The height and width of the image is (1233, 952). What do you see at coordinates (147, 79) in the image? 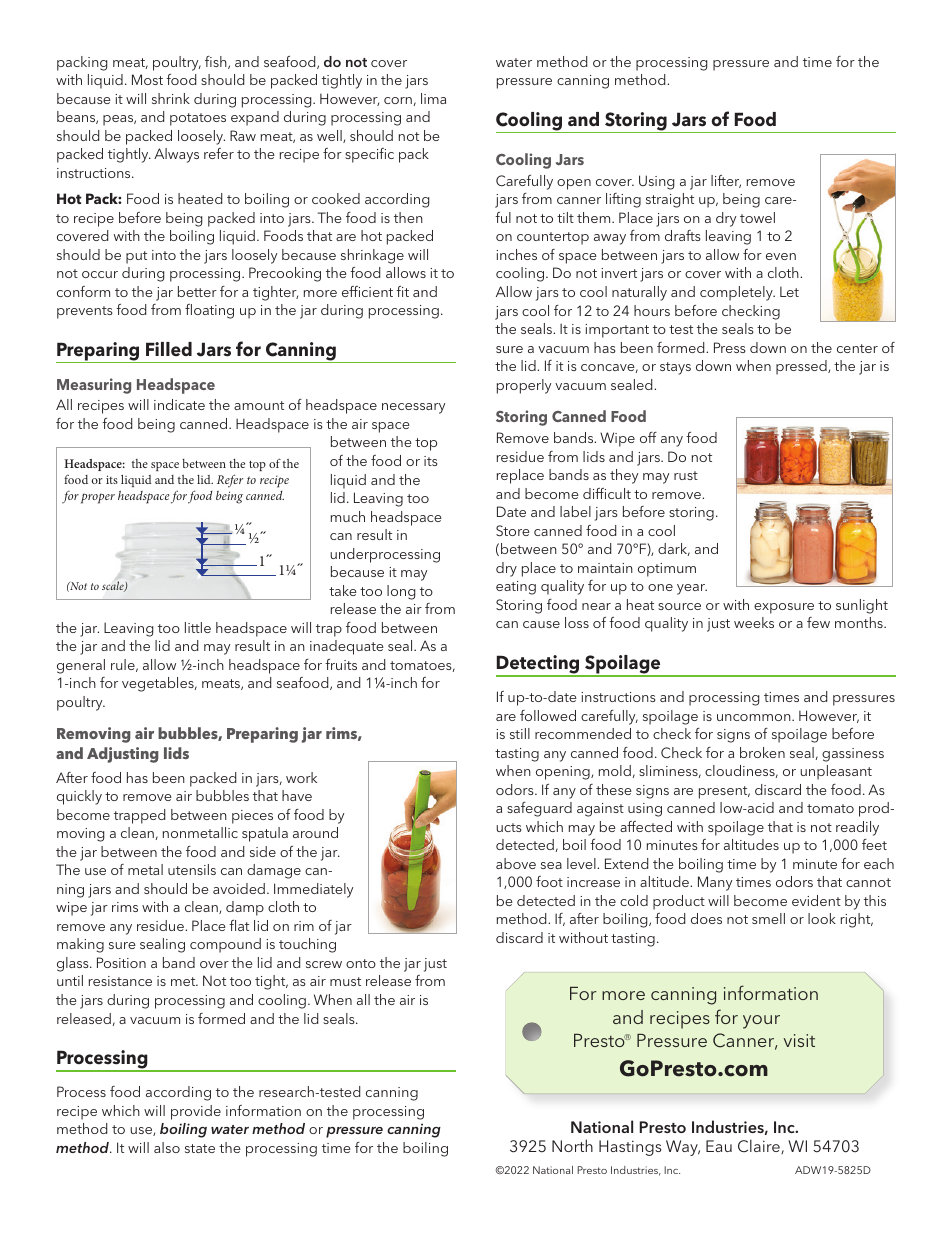
I see `Most` at bounding box center [147, 79].
